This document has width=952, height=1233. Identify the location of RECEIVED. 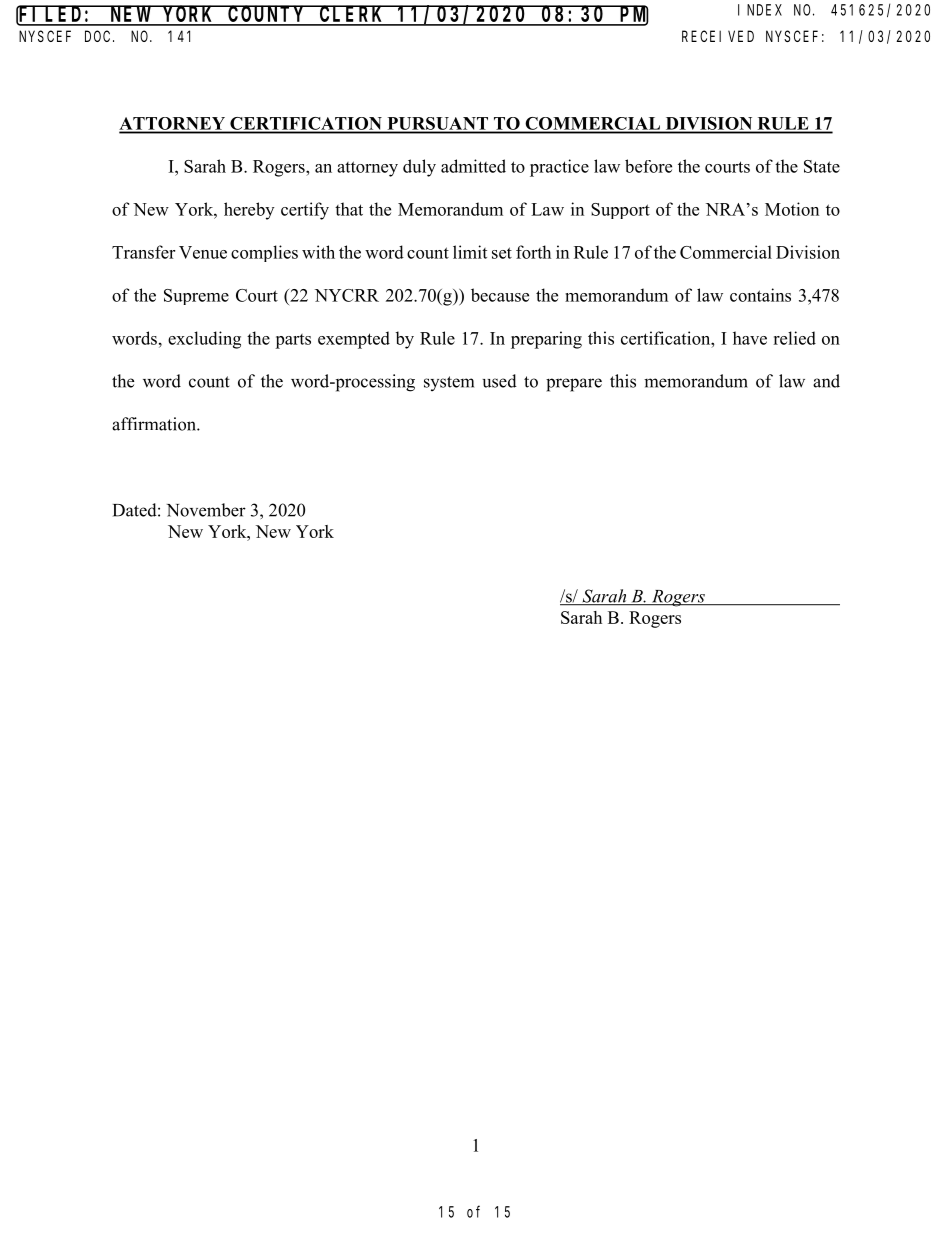
(718, 36).
